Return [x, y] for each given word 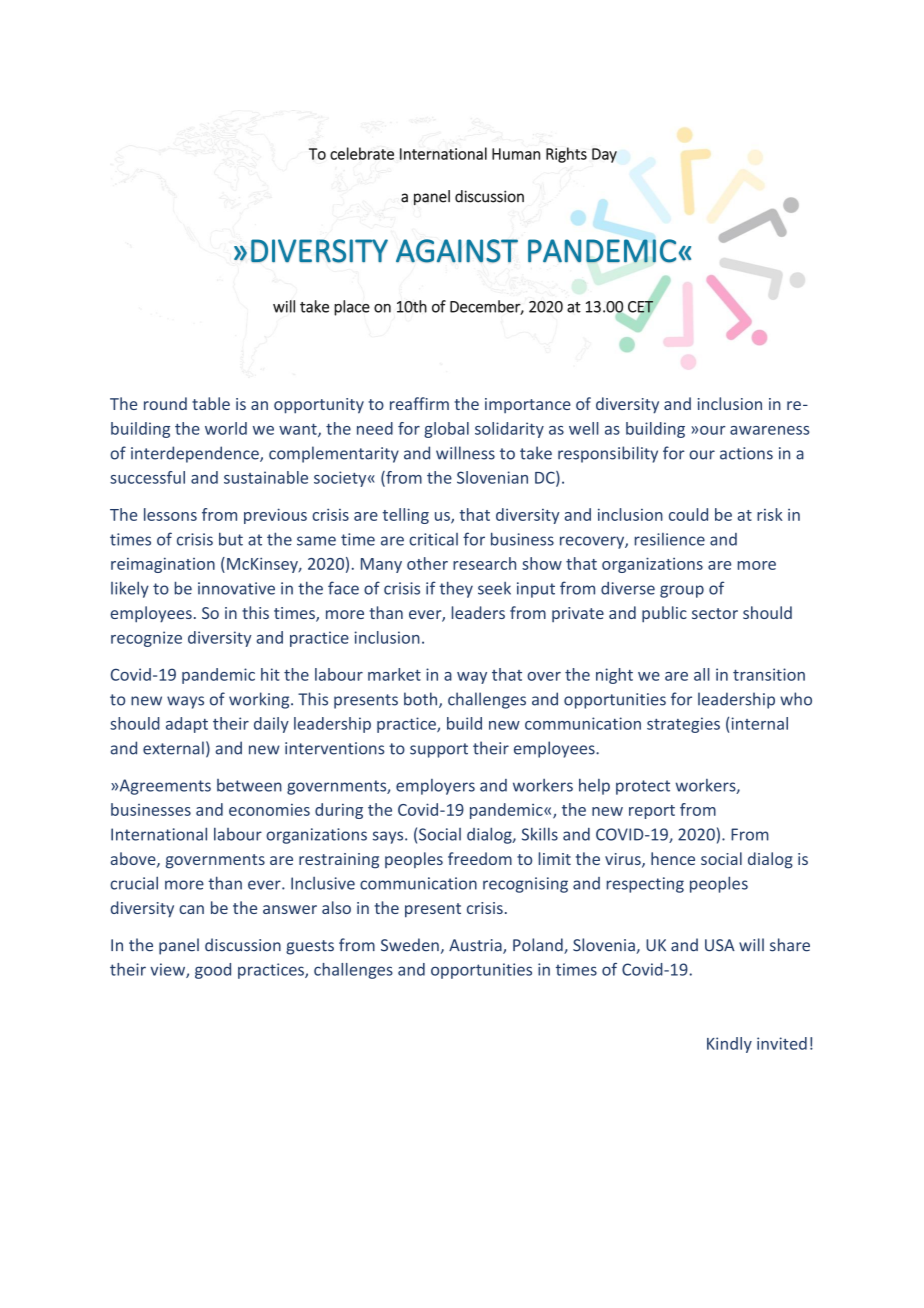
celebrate [362, 153]
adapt [187, 725]
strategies [683, 725]
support [439, 750]
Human [516, 154]
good [213, 971]
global [446, 430]
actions [746, 453]
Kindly [729, 1045]
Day [604, 155]
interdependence [196, 454]
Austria [476, 946]
